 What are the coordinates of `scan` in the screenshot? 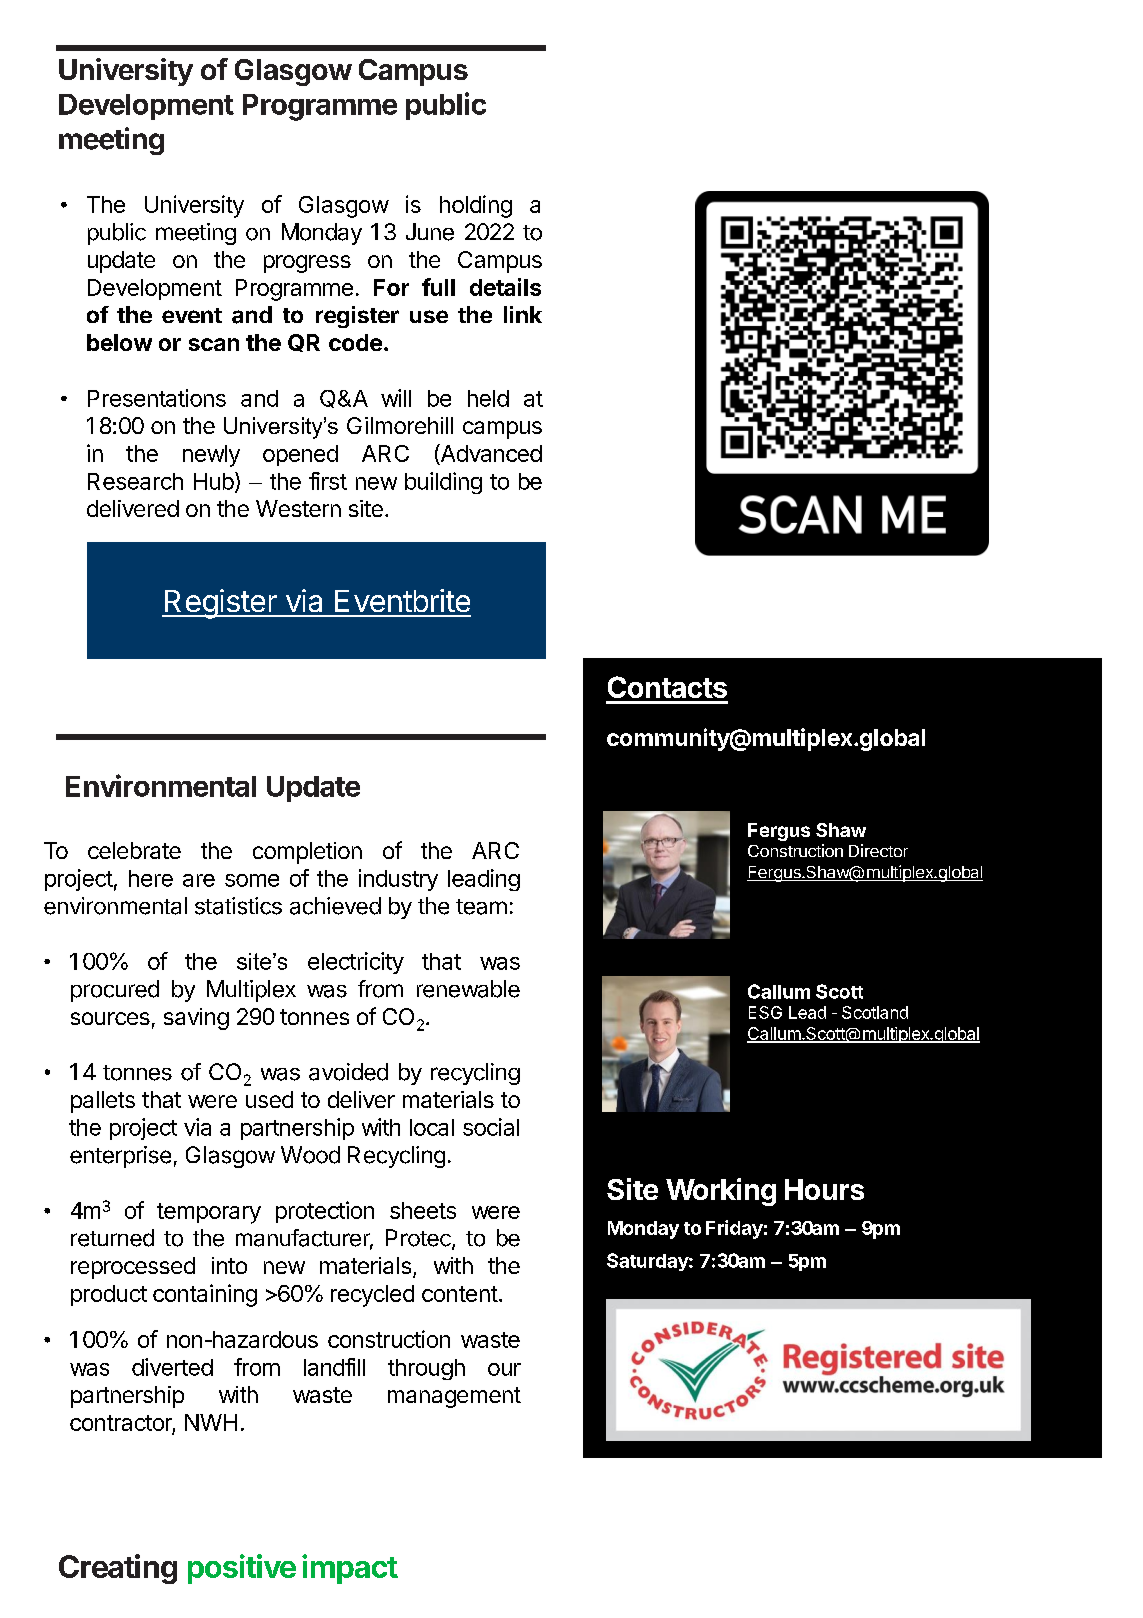 It's located at (214, 344).
